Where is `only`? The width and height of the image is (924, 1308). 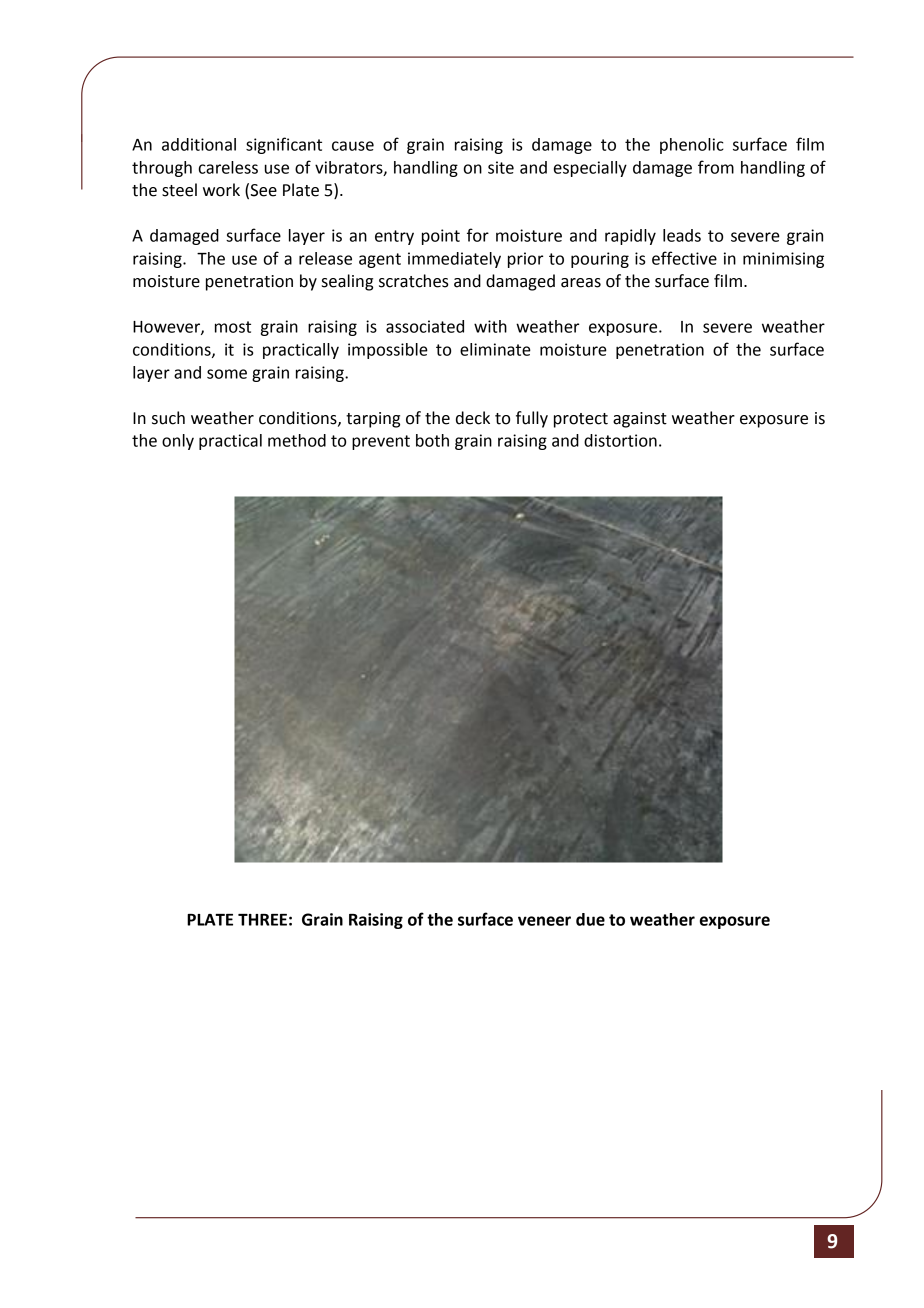
only is located at coordinates (178, 442).
